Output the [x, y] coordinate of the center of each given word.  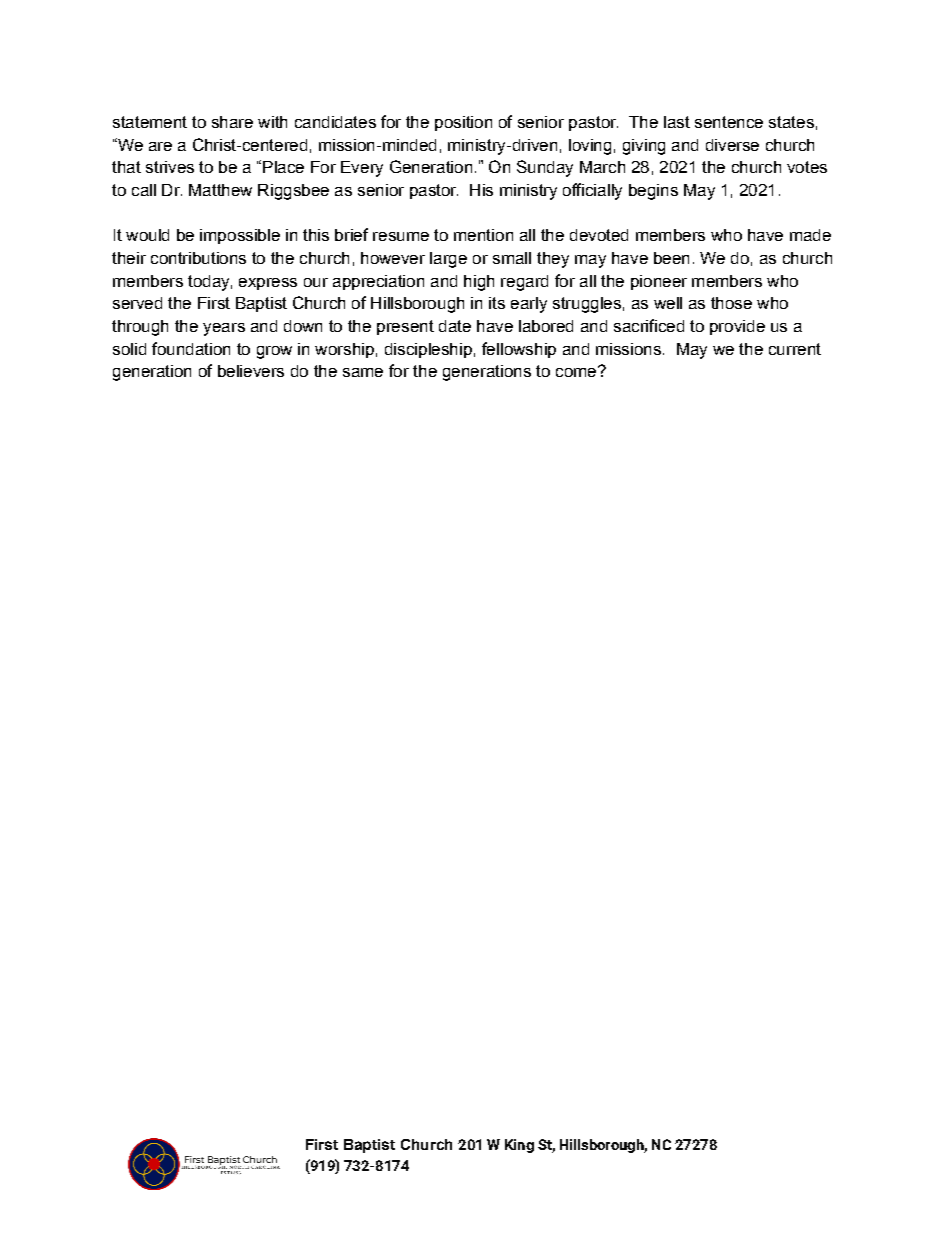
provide [737, 327]
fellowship [519, 350]
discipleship [428, 350]
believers [251, 371]
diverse [732, 145]
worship [344, 350]
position [463, 123]
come [577, 371]
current [795, 349]
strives [170, 167]
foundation [191, 348]
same [363, 372]
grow [274, 352]
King [519, 1146]
